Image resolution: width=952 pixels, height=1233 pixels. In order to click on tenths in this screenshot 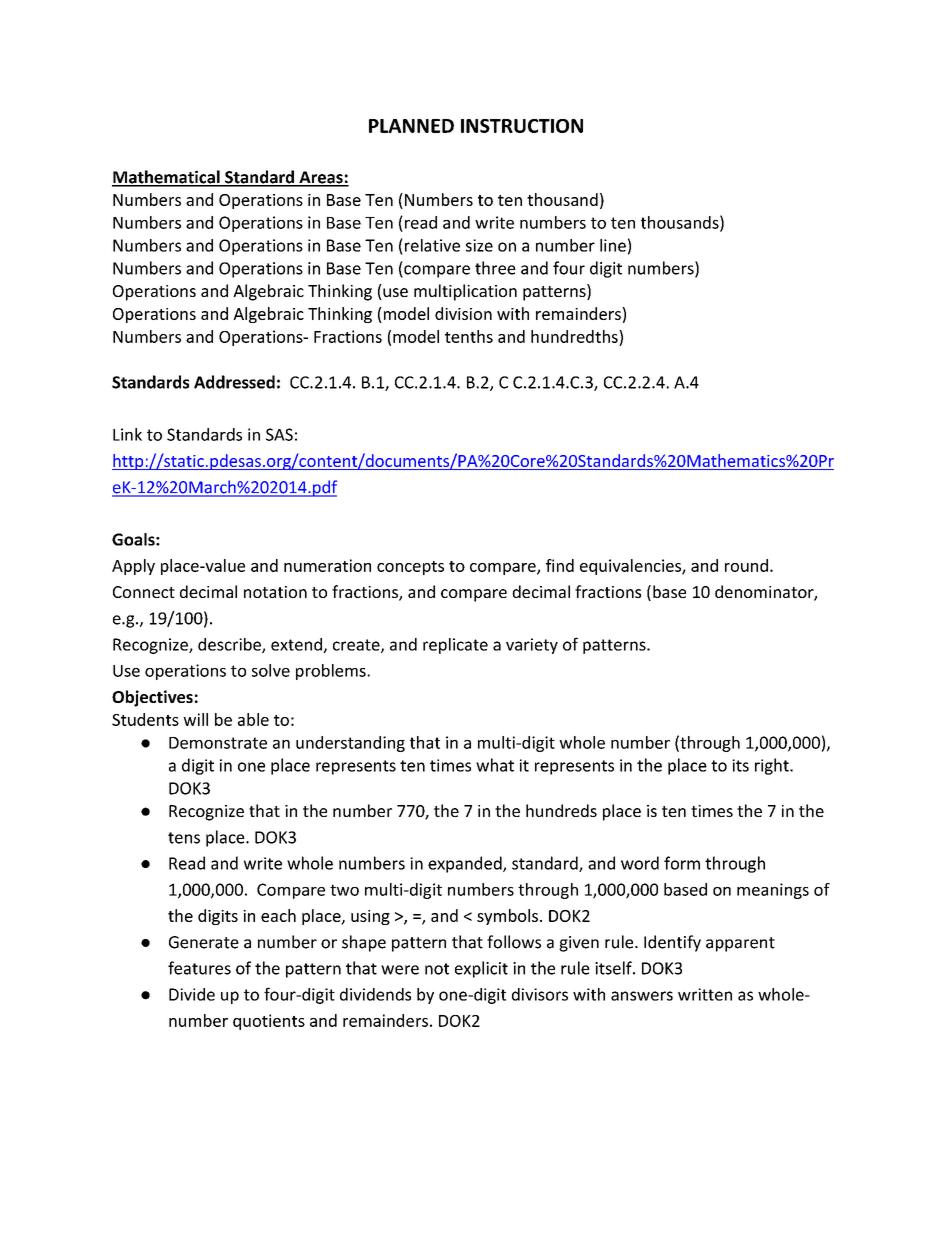, I will do `click(469, 336)`.
